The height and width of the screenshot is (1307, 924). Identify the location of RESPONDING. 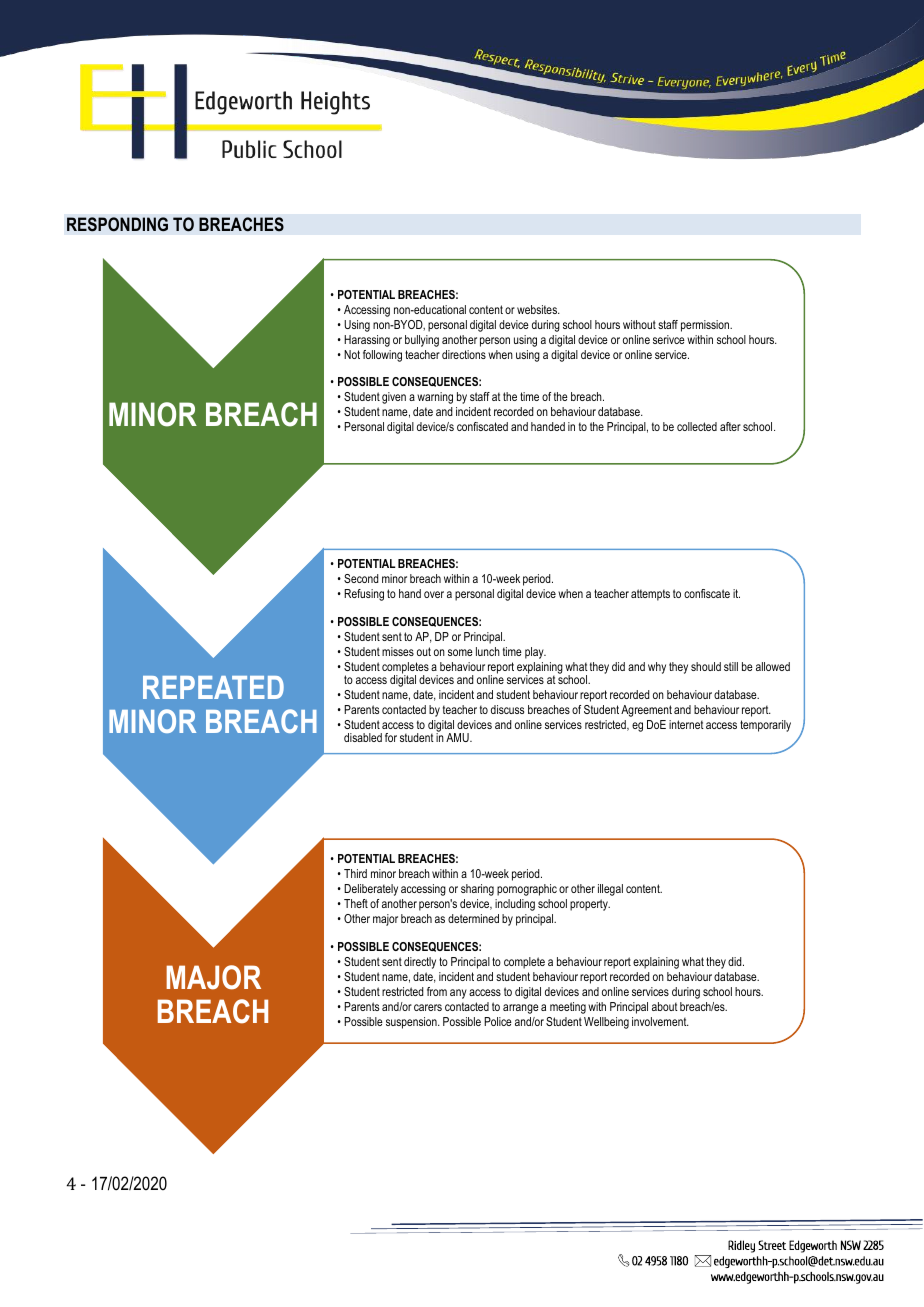
(117, 224).
